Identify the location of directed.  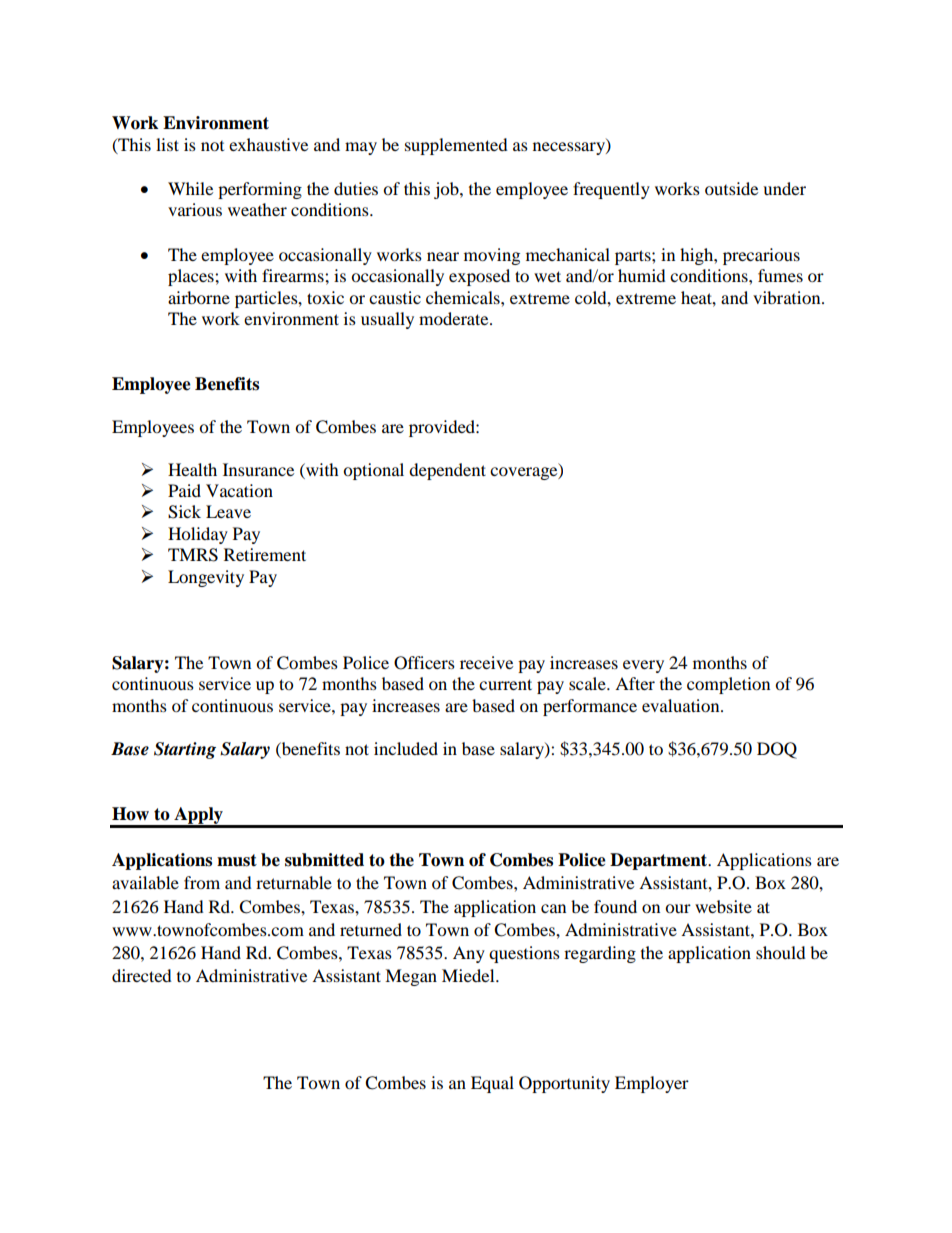
(142, 975).
